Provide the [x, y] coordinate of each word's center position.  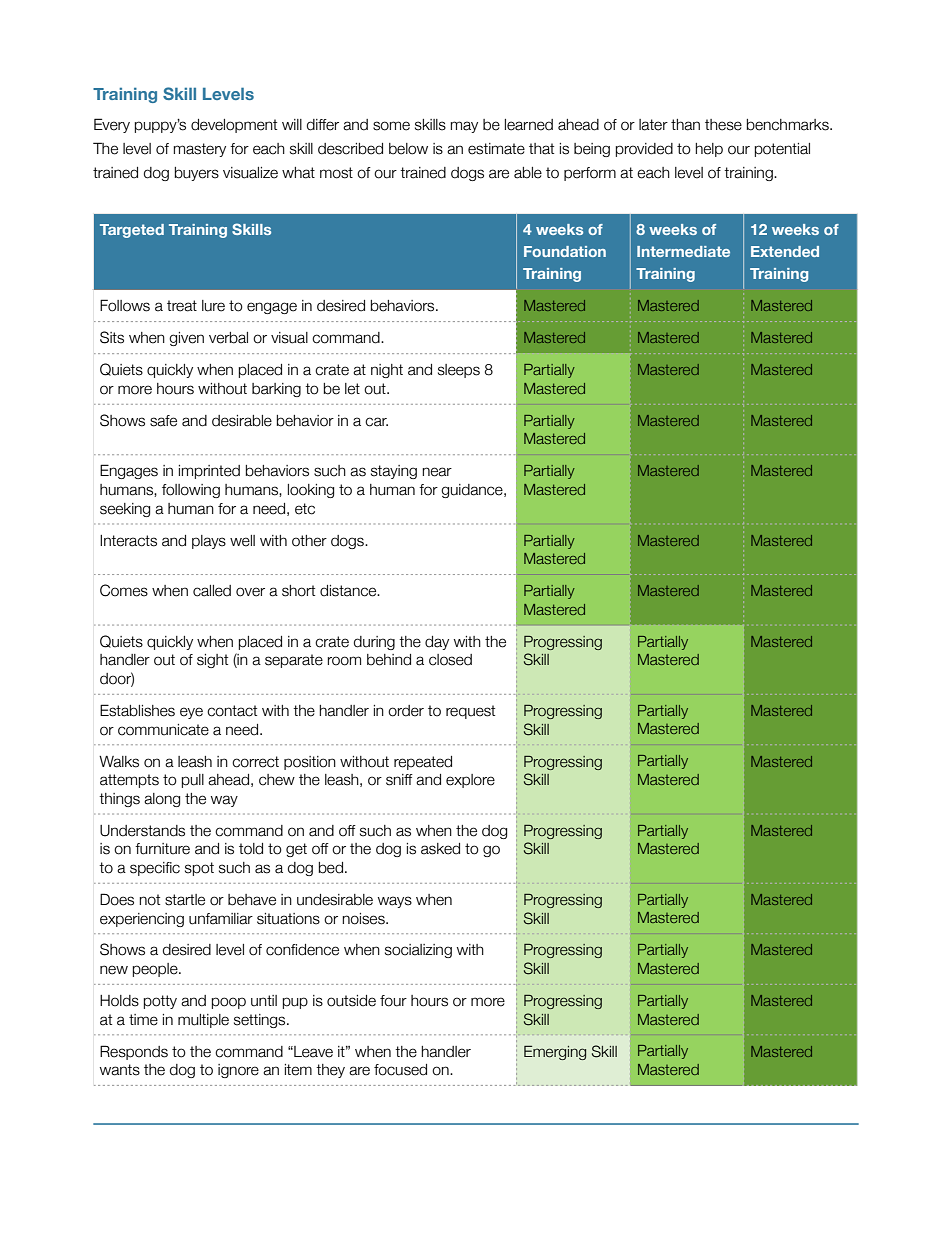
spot [199, 869]
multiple [203, 1021]
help [709, 150]
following [191, 491]
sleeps [459, 371]
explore [470, 781]
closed [450, 660]
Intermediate [683, 251]
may [464, 127]
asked [440, 849]
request [470, 712]
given [186, 339]
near [437, 472]
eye [191, 713]
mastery [200, 150]
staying [394, 472]
